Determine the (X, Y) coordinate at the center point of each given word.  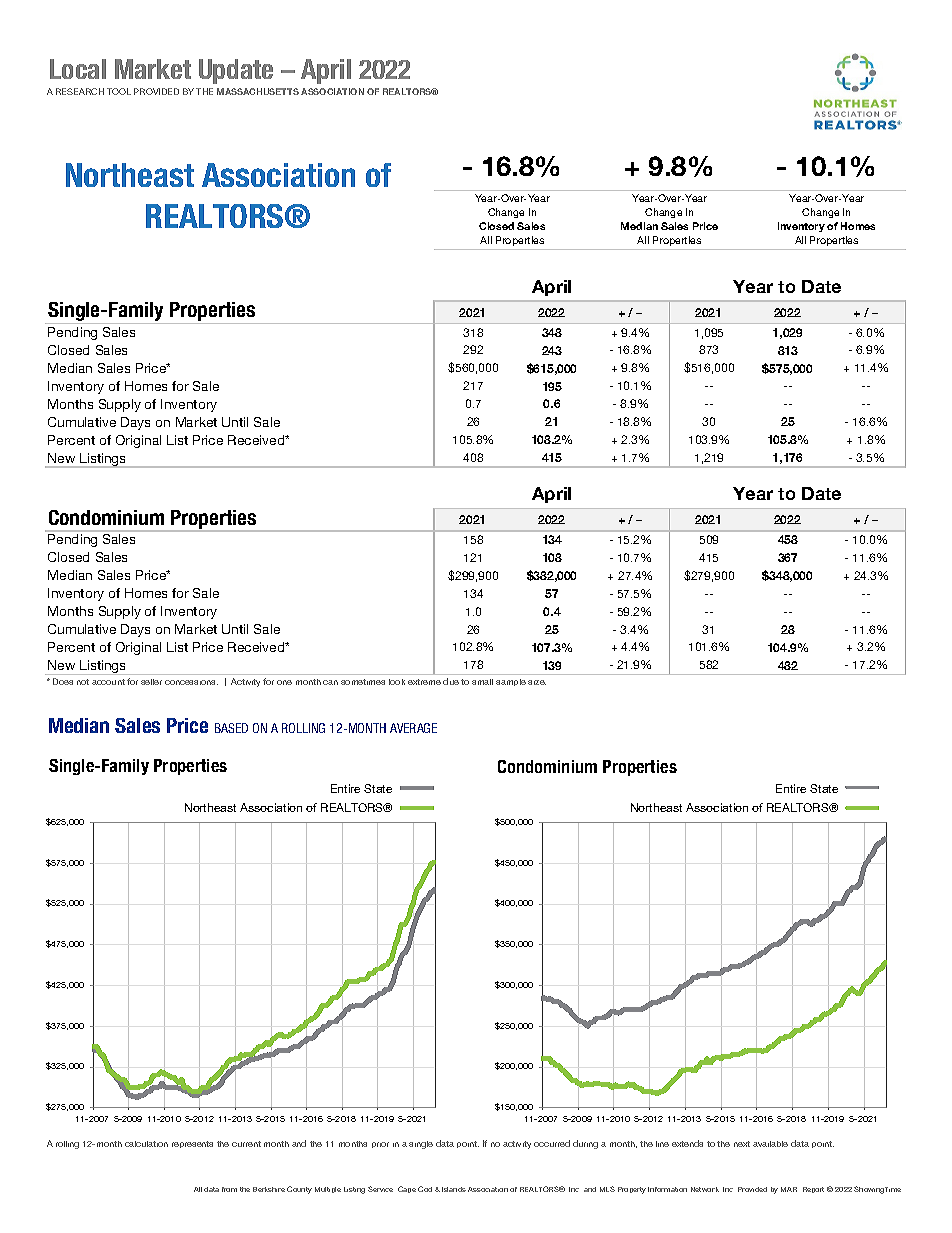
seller (151, 682)
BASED (231, 728)
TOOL (119, 91)
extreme (424, 682)
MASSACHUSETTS (258, 91)
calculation (146, 1144)
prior (380, 1145)
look (397, 682)
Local (78, 69)
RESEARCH (80, 91)
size (537, 682)
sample (511, 682)
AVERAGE (413, 728)
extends (687, 1143)
